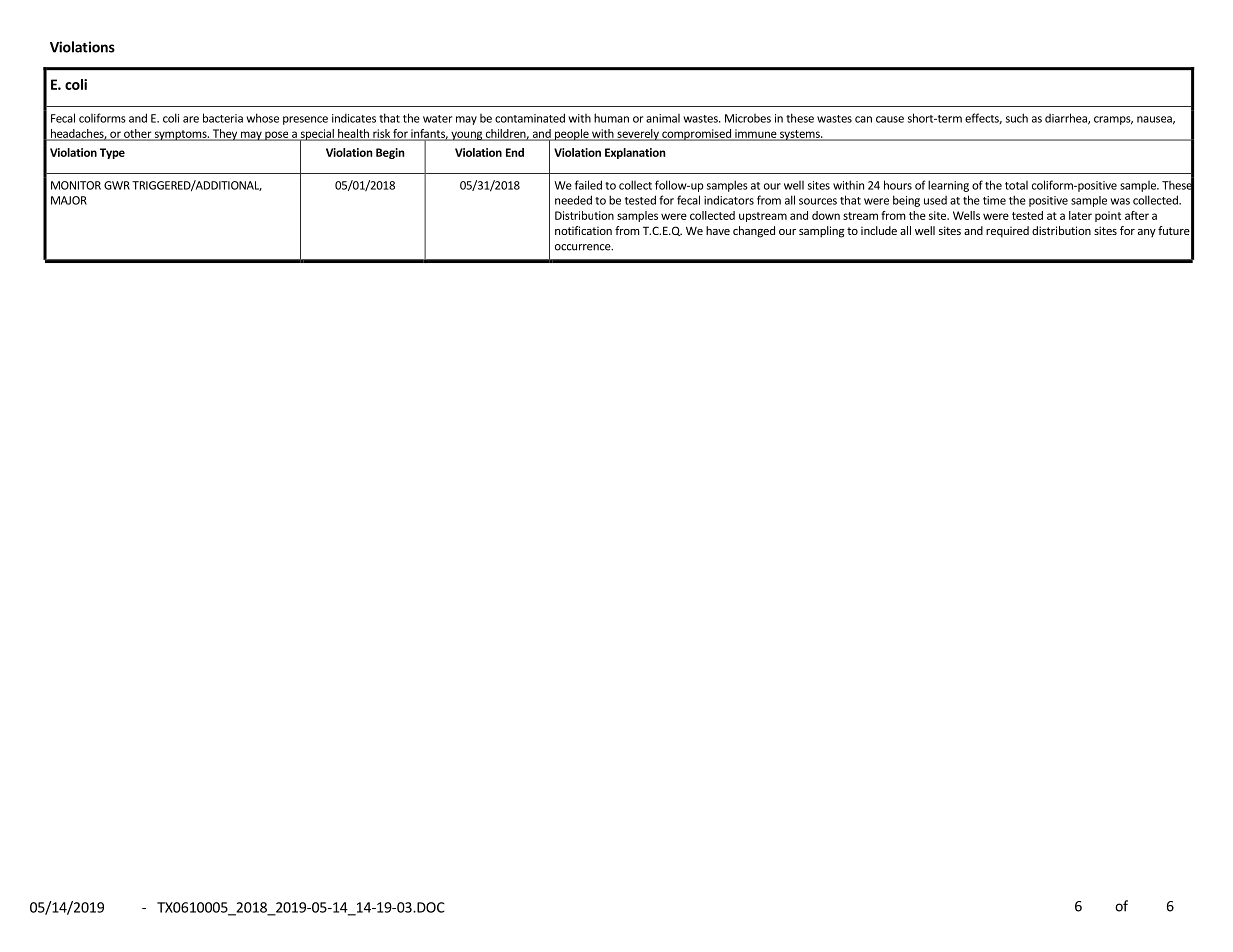 The width and height of the screenshot is (1233, 952). I want to click on such, so click(1017, 118).
